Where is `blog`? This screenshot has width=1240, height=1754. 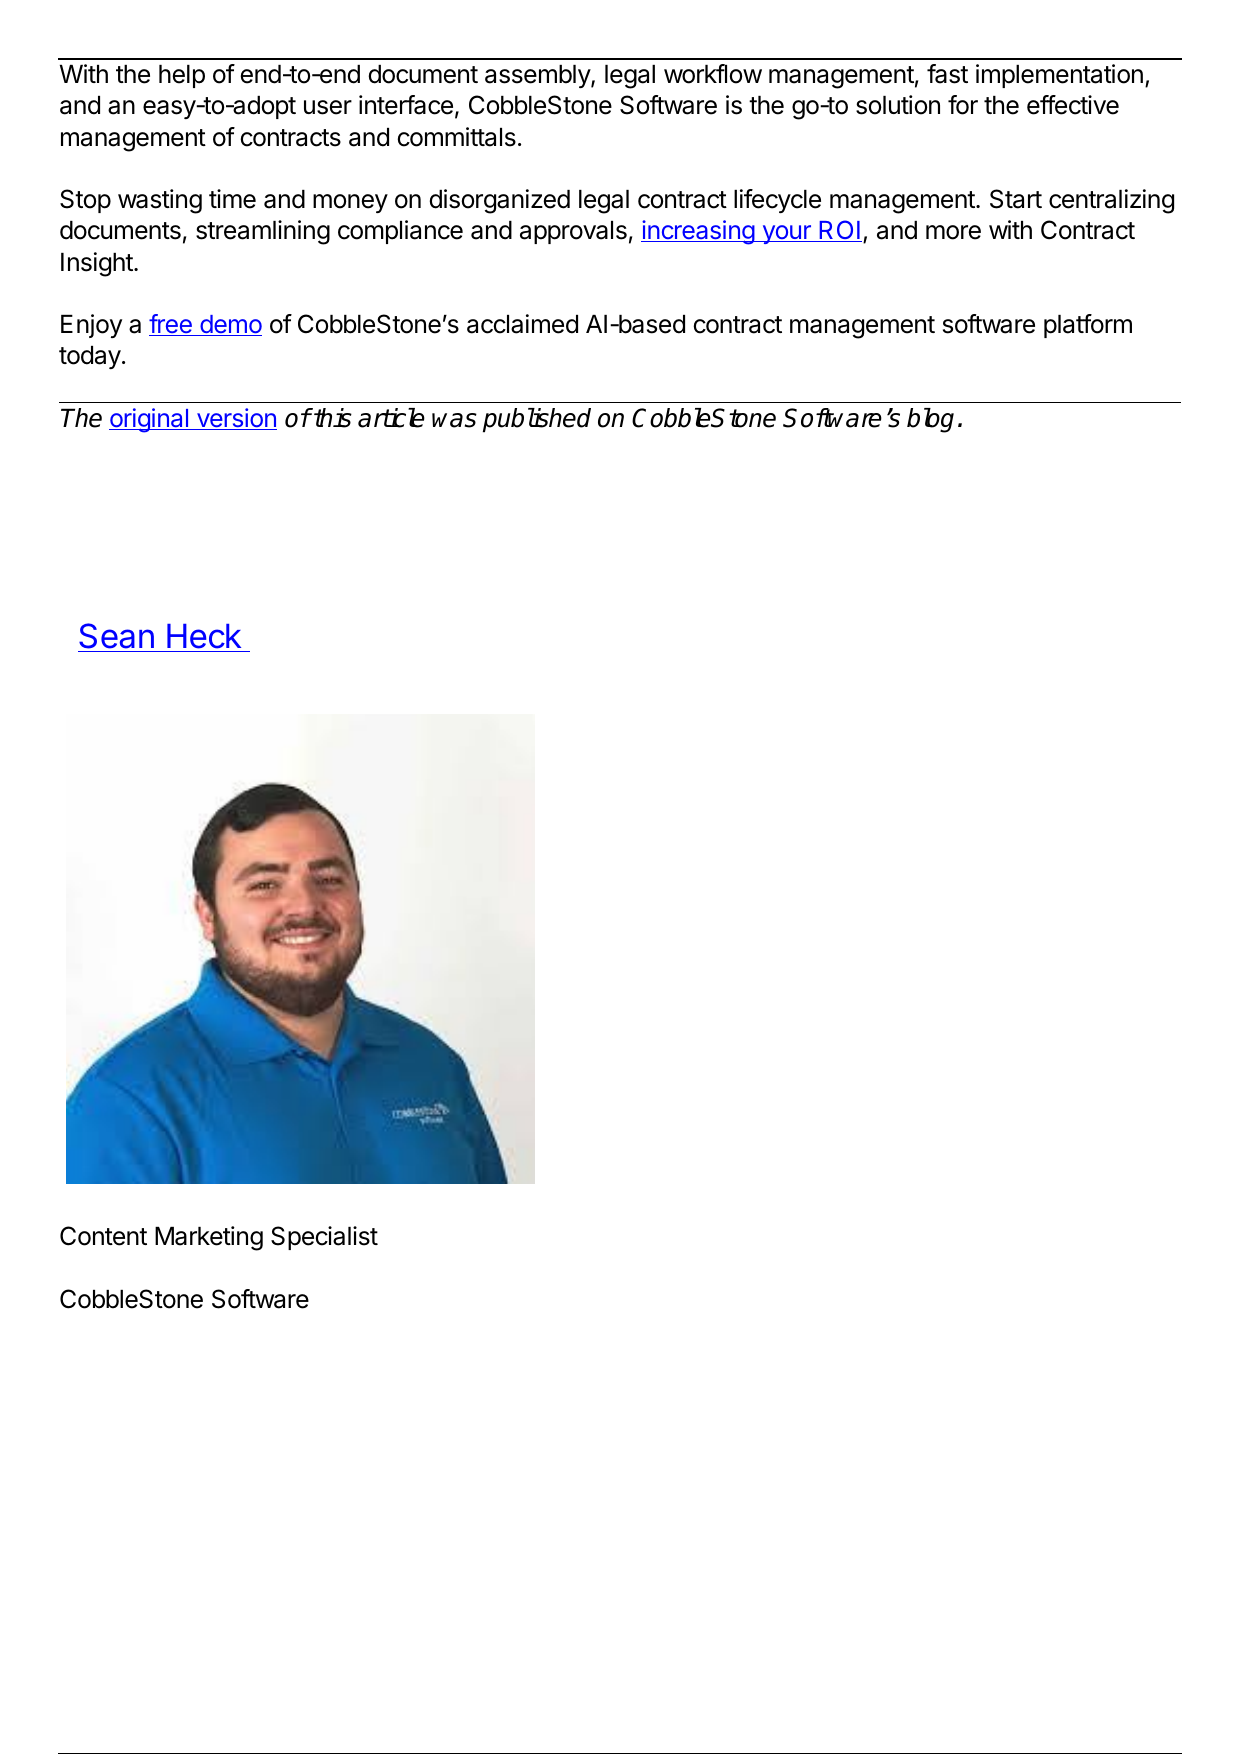 blog is located at coordinates (930, 420).
